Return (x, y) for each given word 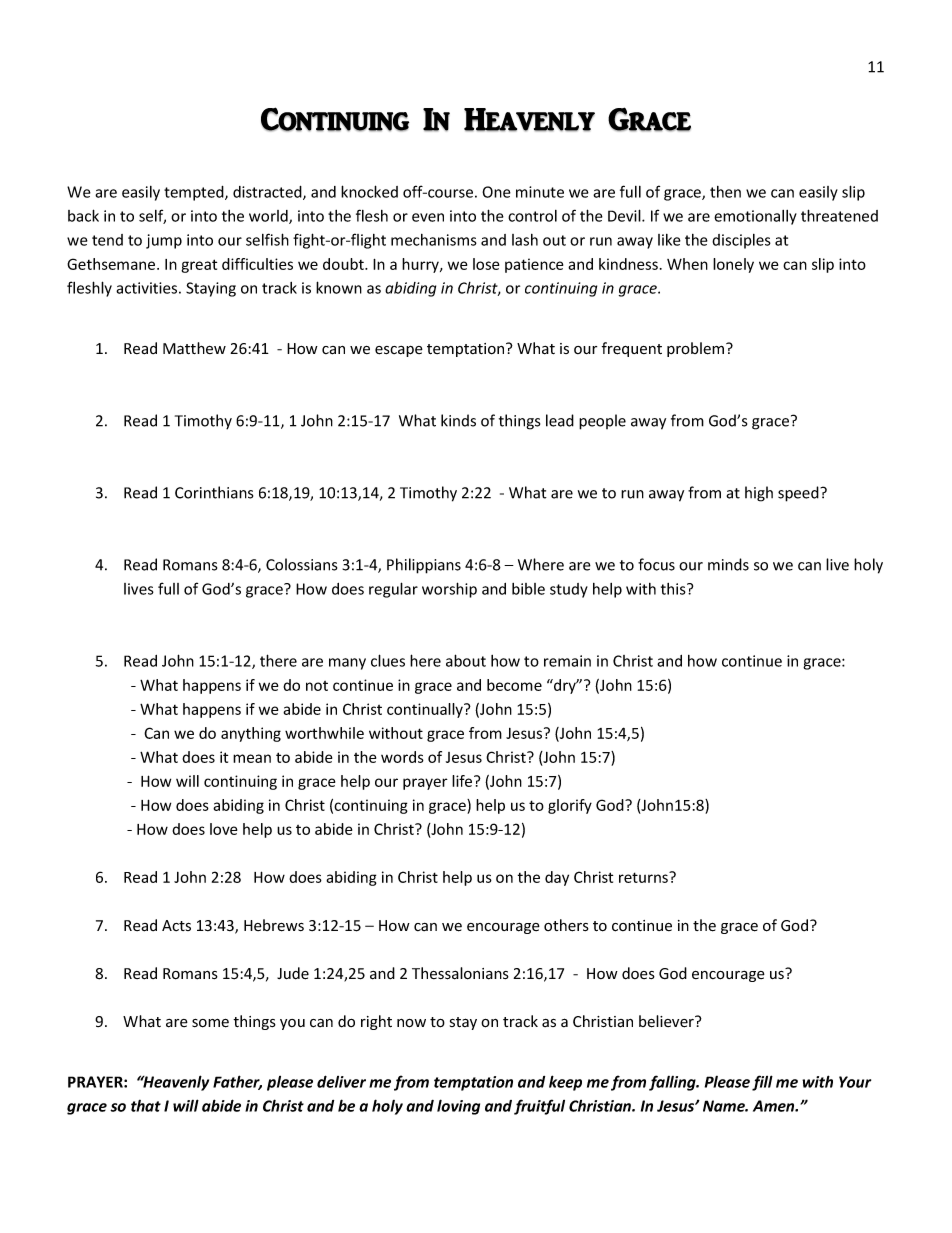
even (428, 217)
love (223, 829)
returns (644, 877)
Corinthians (214, 492)
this (674, 589)
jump (164, 241)
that (146, 1106)
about (466, 660)
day (557, 878)
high (759, 494)
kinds (458, 420)
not (317, 686)
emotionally (755, 217)
